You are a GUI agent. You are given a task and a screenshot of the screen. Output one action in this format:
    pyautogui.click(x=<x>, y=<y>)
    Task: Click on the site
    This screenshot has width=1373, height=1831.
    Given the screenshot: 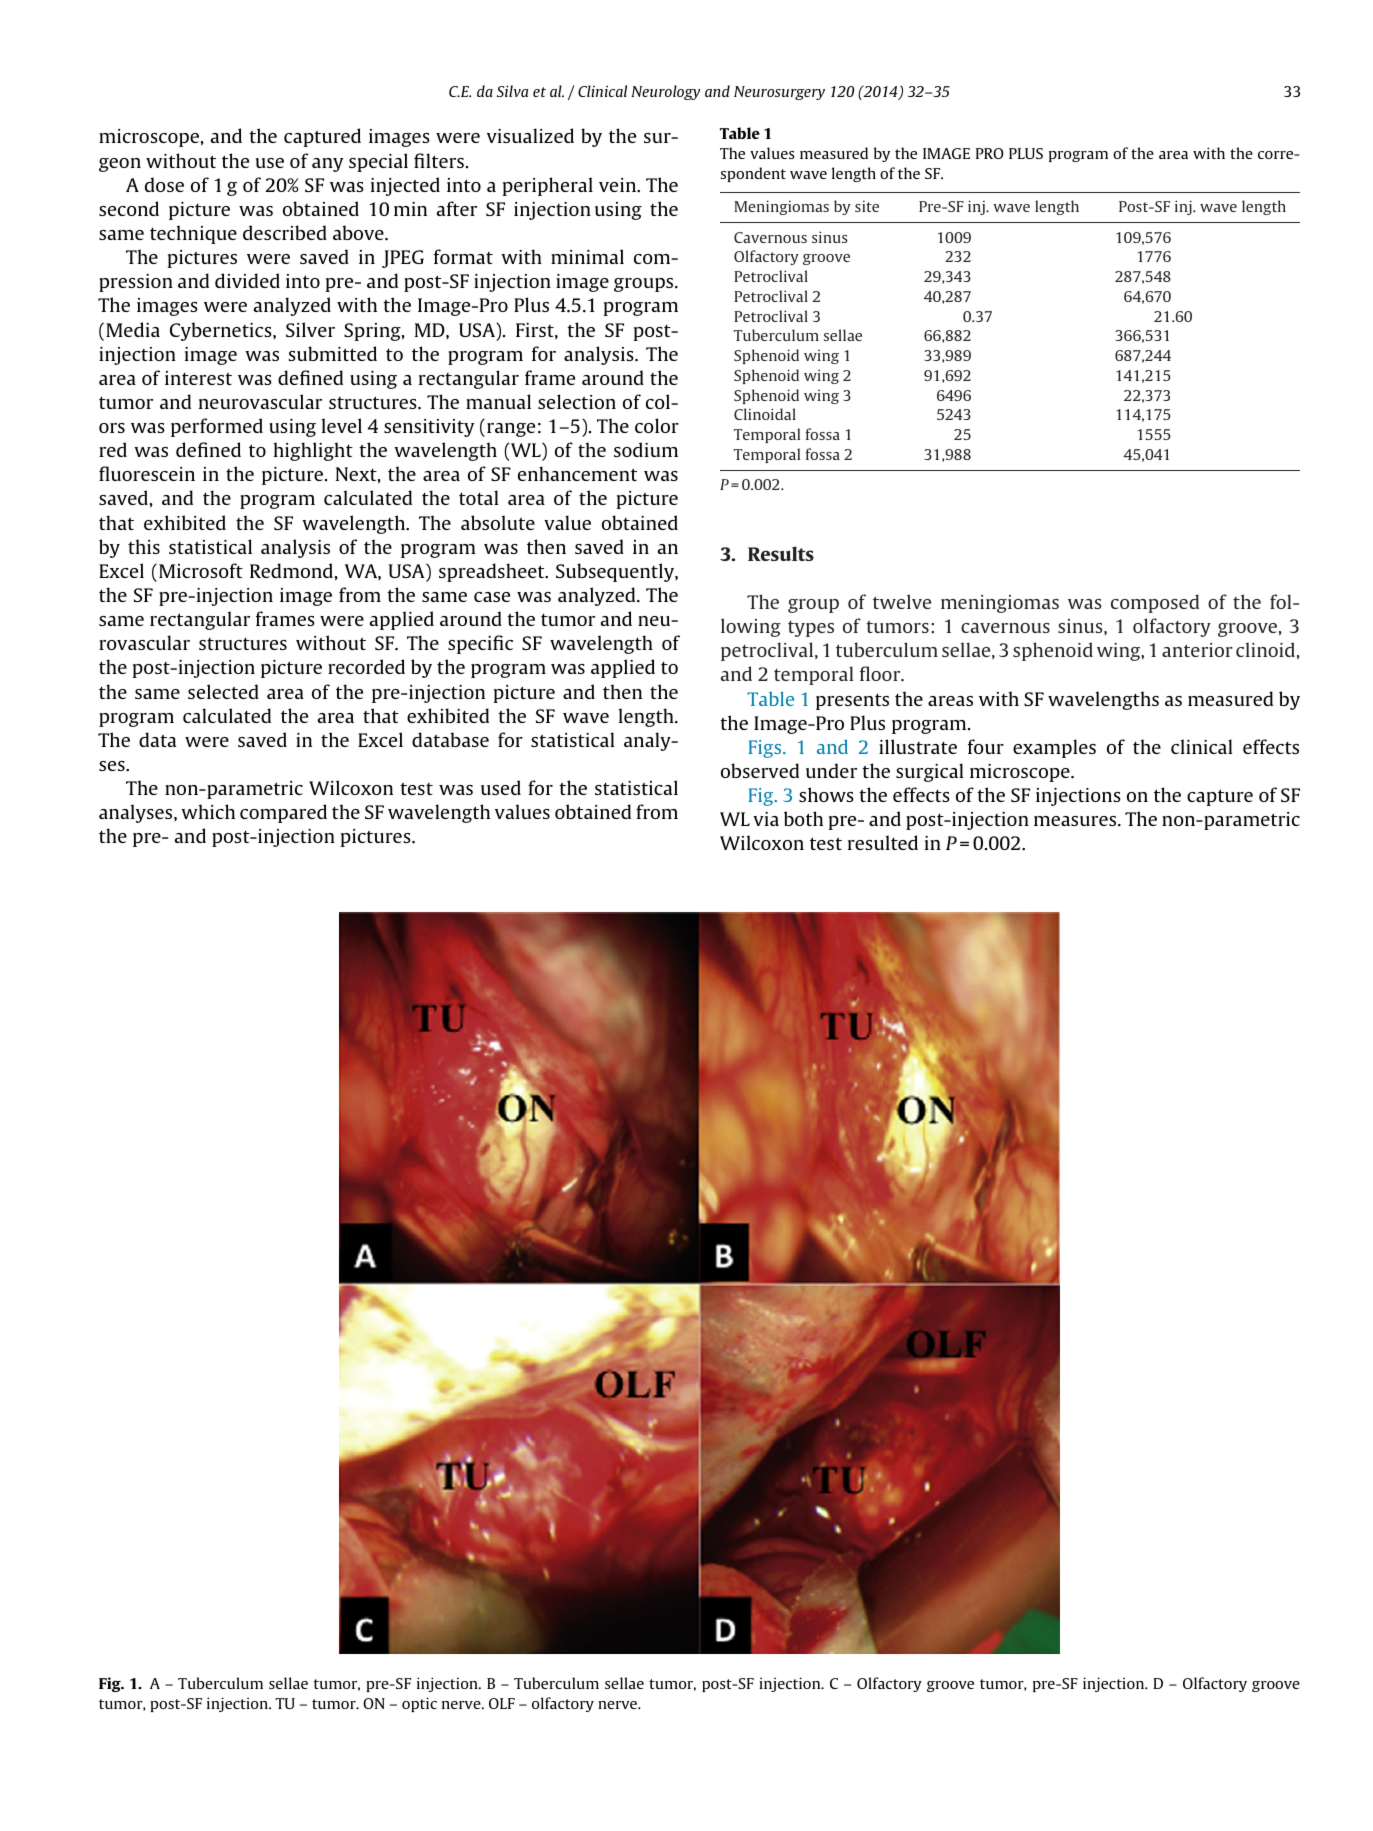 What is the action you would take?
    pyautogui.click(x=867, y=206)
